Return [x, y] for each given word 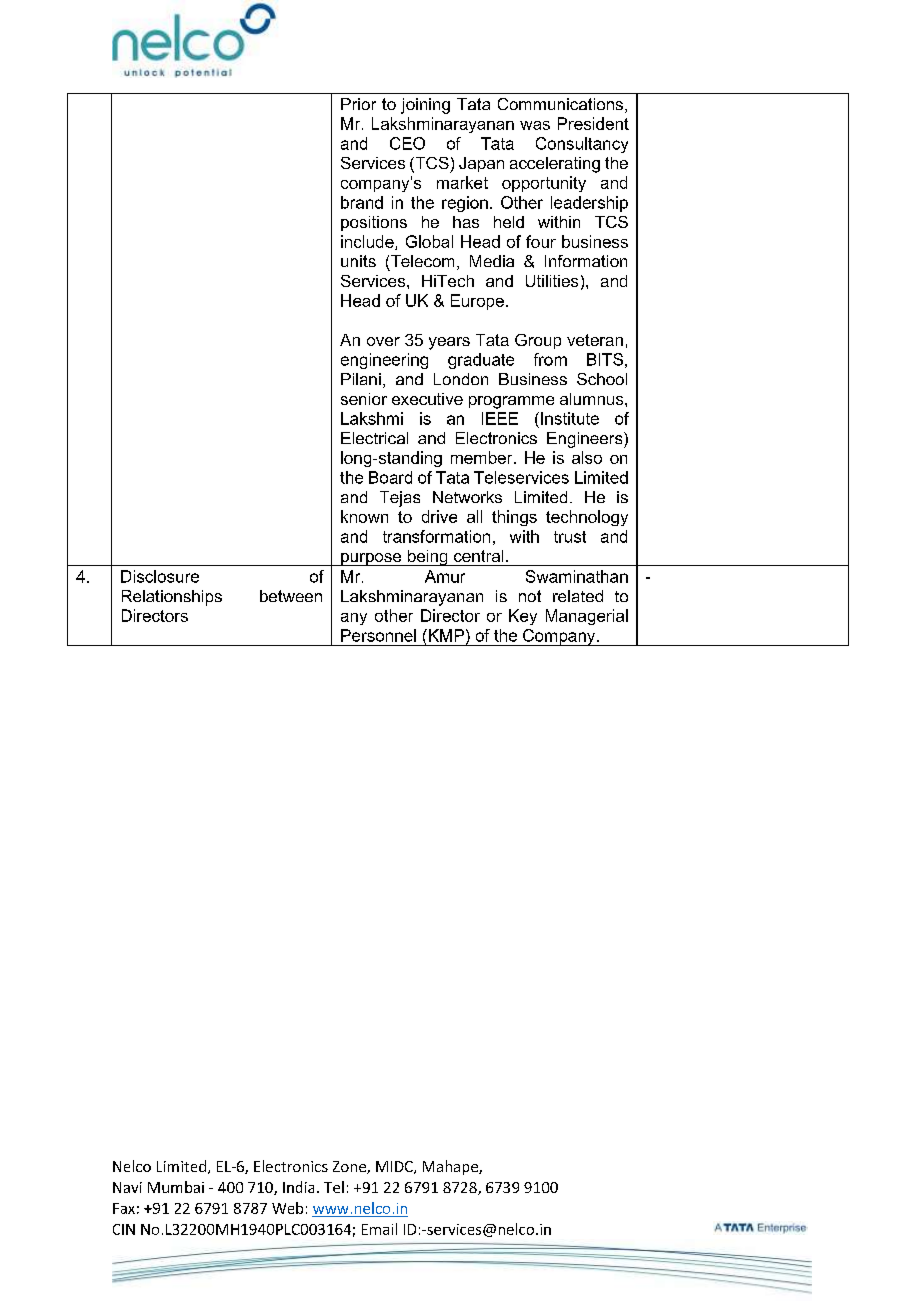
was [535, 125]
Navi [127, 1187]
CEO [407, 143]
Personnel [378, 635]
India [298, 1187]
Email [379, 1229]
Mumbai [176, 1187]
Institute [570, 418]
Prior [358, 104]
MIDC [395, 1167]
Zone [350, 1167]
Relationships [172, 598]
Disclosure [160, 576]
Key [523, 617]
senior [364, 399]
